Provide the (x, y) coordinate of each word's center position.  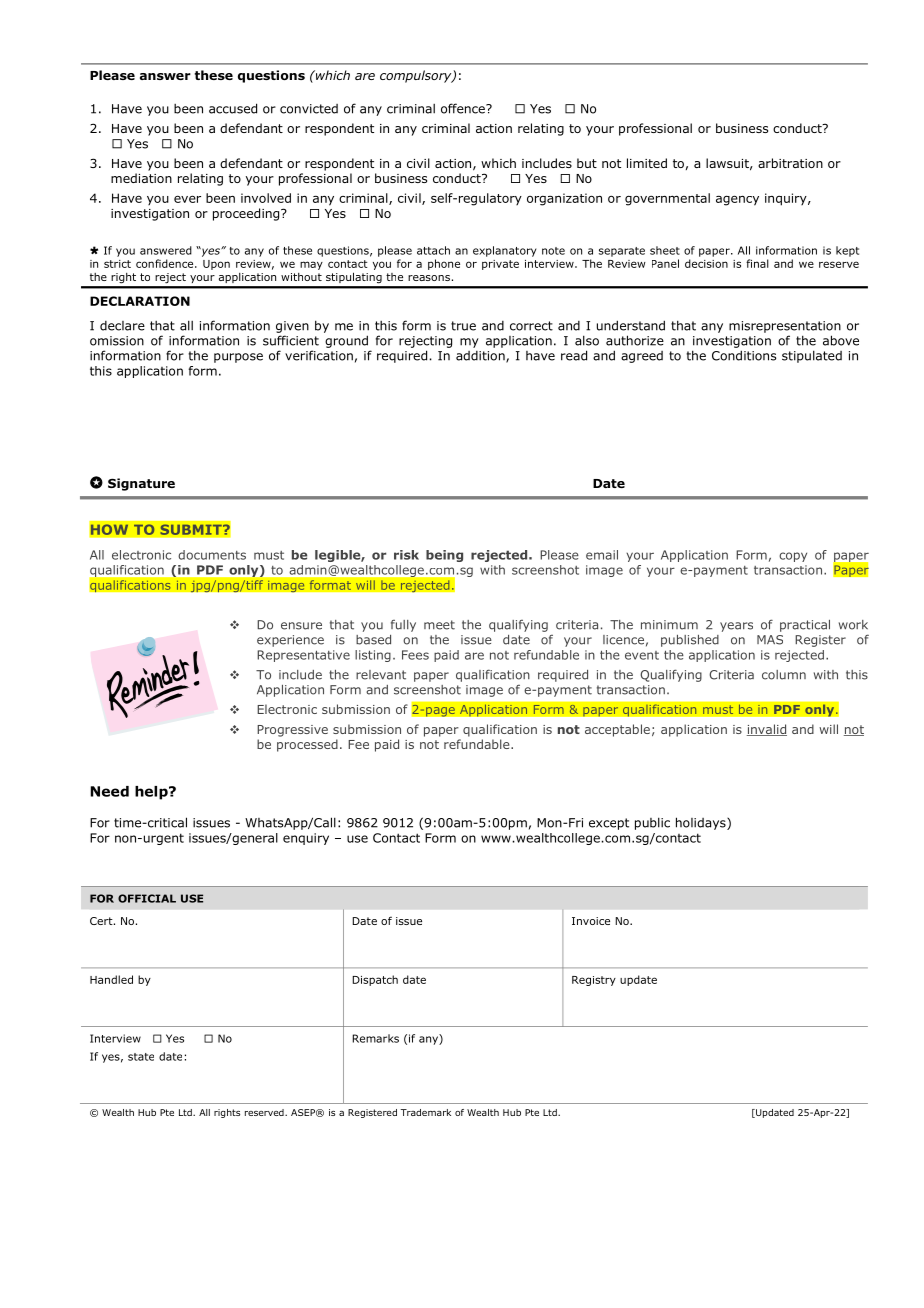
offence (464, 108)
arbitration (790, 163)
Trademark (425, 1112)
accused (233, 108)
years (736, 627)
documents (212, 555)
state (141, 1057)
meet (439, 625)
